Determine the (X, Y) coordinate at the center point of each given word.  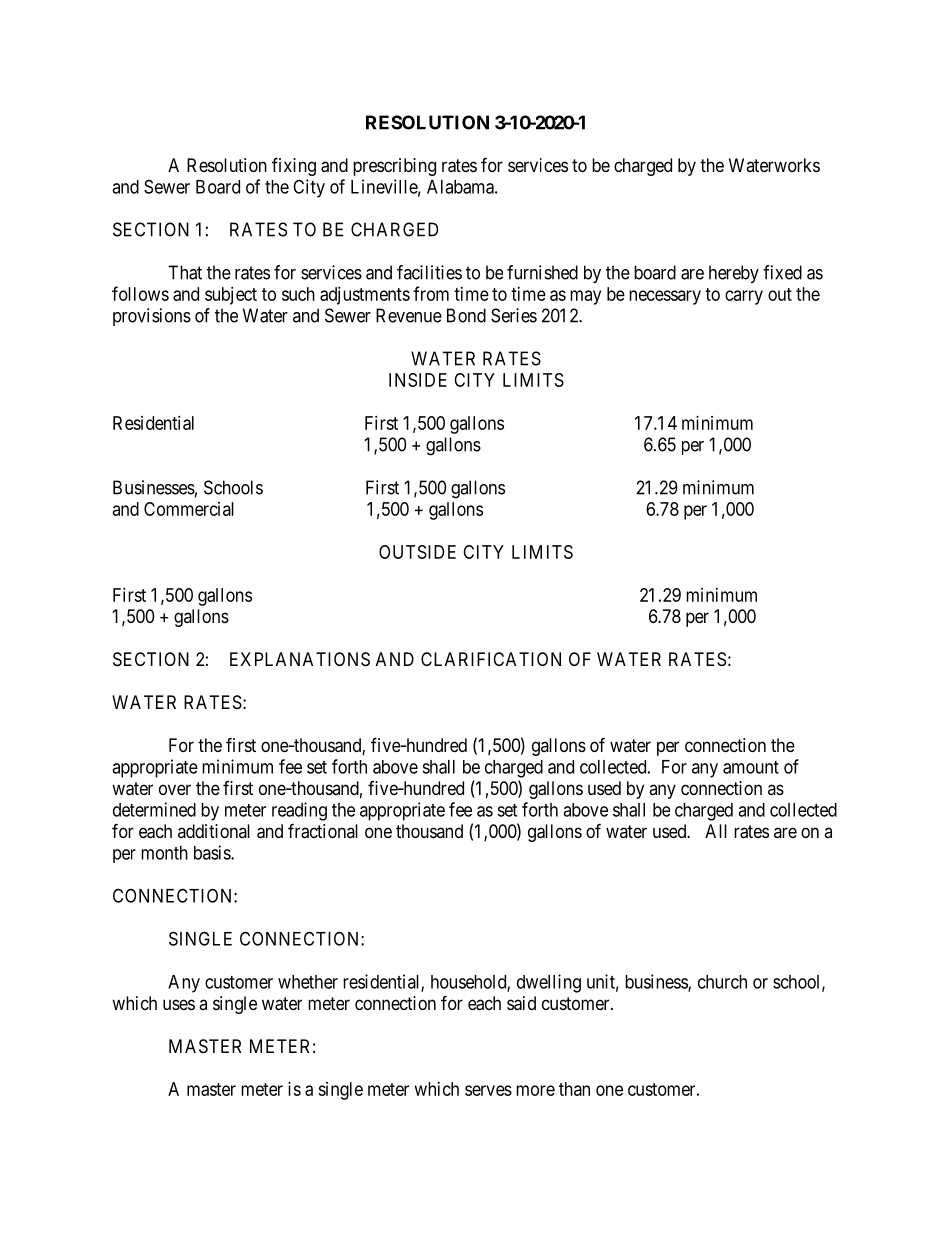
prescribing (394, 167)
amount (751, 767)
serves (488, 1090)
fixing (294, 166)
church (722, 982)
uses (179, 1004)
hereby (734, 274)
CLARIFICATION (491, 659)
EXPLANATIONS (300, 659)
